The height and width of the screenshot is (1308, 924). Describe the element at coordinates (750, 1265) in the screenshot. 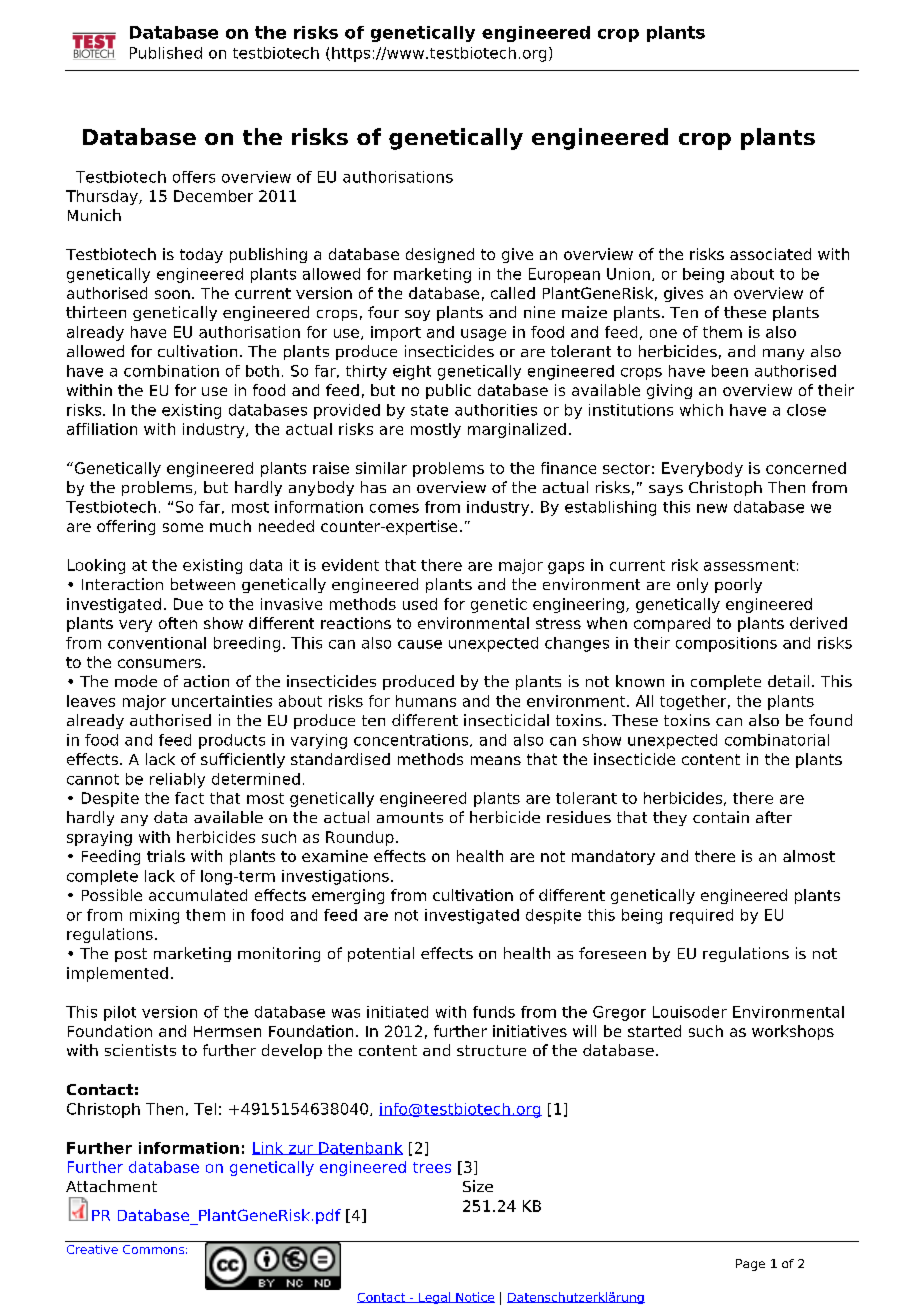

I see `Page` at that location.
